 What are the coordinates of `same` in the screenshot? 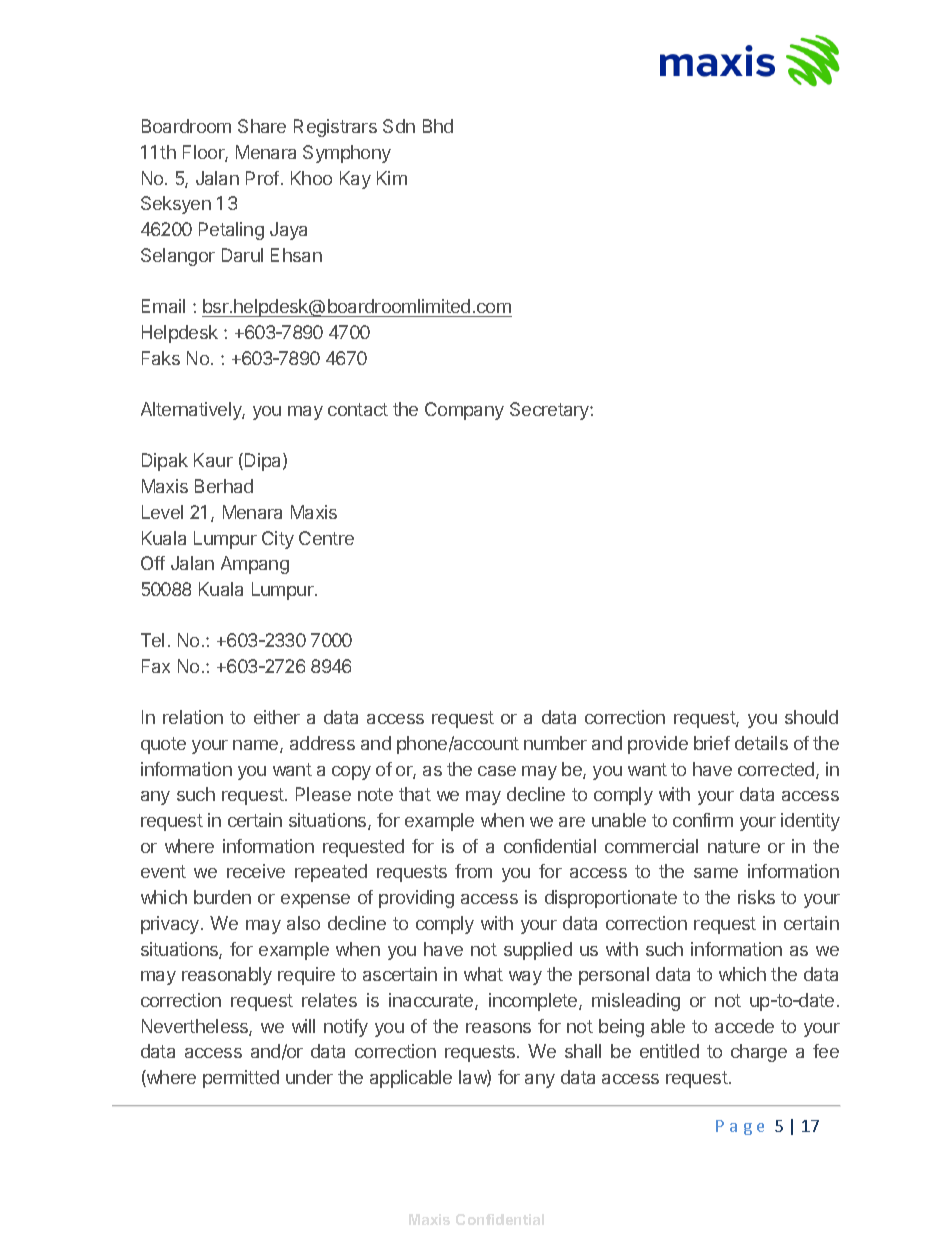 It's located at (716, 873).
